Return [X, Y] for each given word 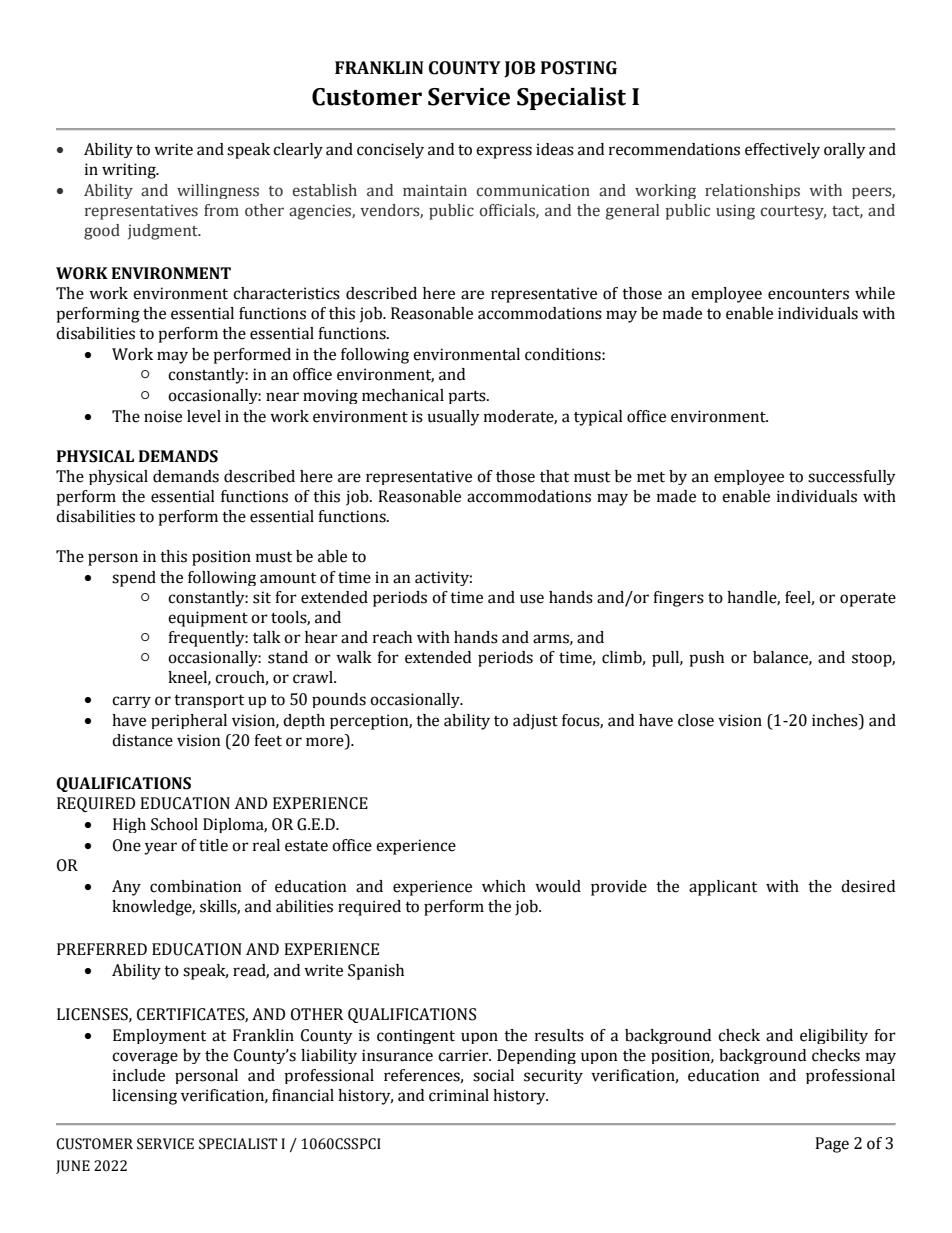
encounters [808, 294]
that [554, 476]
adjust [535, 722]
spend [134, 579]
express [504, 152]
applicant [723, 888]
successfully [852, 477]
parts [468, 397]
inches [836, 720]
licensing [144, 1097]
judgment [164, 232]
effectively [782, 151]
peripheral [189, 721]
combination [196, 886]
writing [130, 171]
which [504, 886]
